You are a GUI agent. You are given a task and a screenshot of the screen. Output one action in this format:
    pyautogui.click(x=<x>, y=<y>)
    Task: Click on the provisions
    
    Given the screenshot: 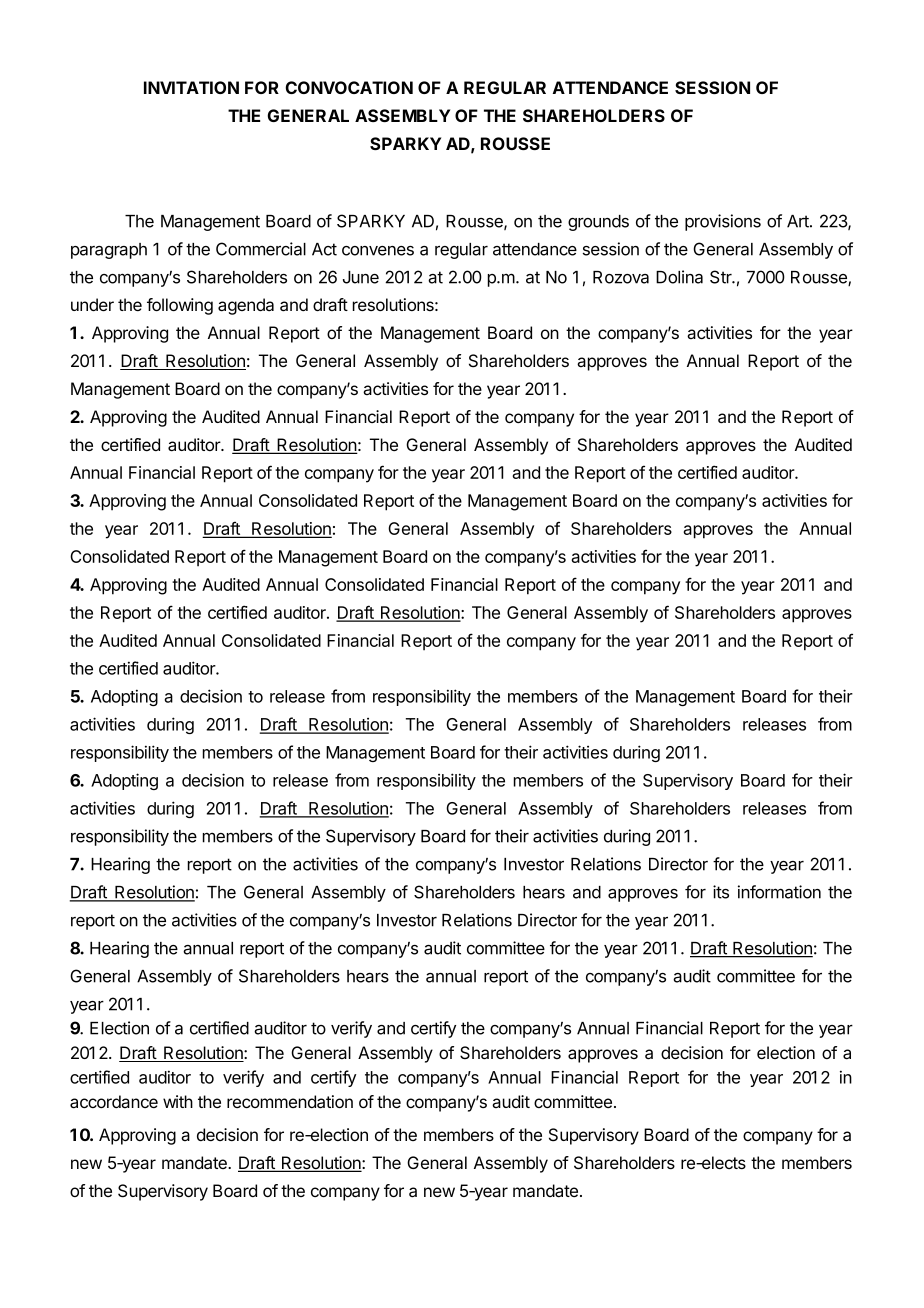 What is the action you would take?
    pyautogui.click(x=723, y=222)
